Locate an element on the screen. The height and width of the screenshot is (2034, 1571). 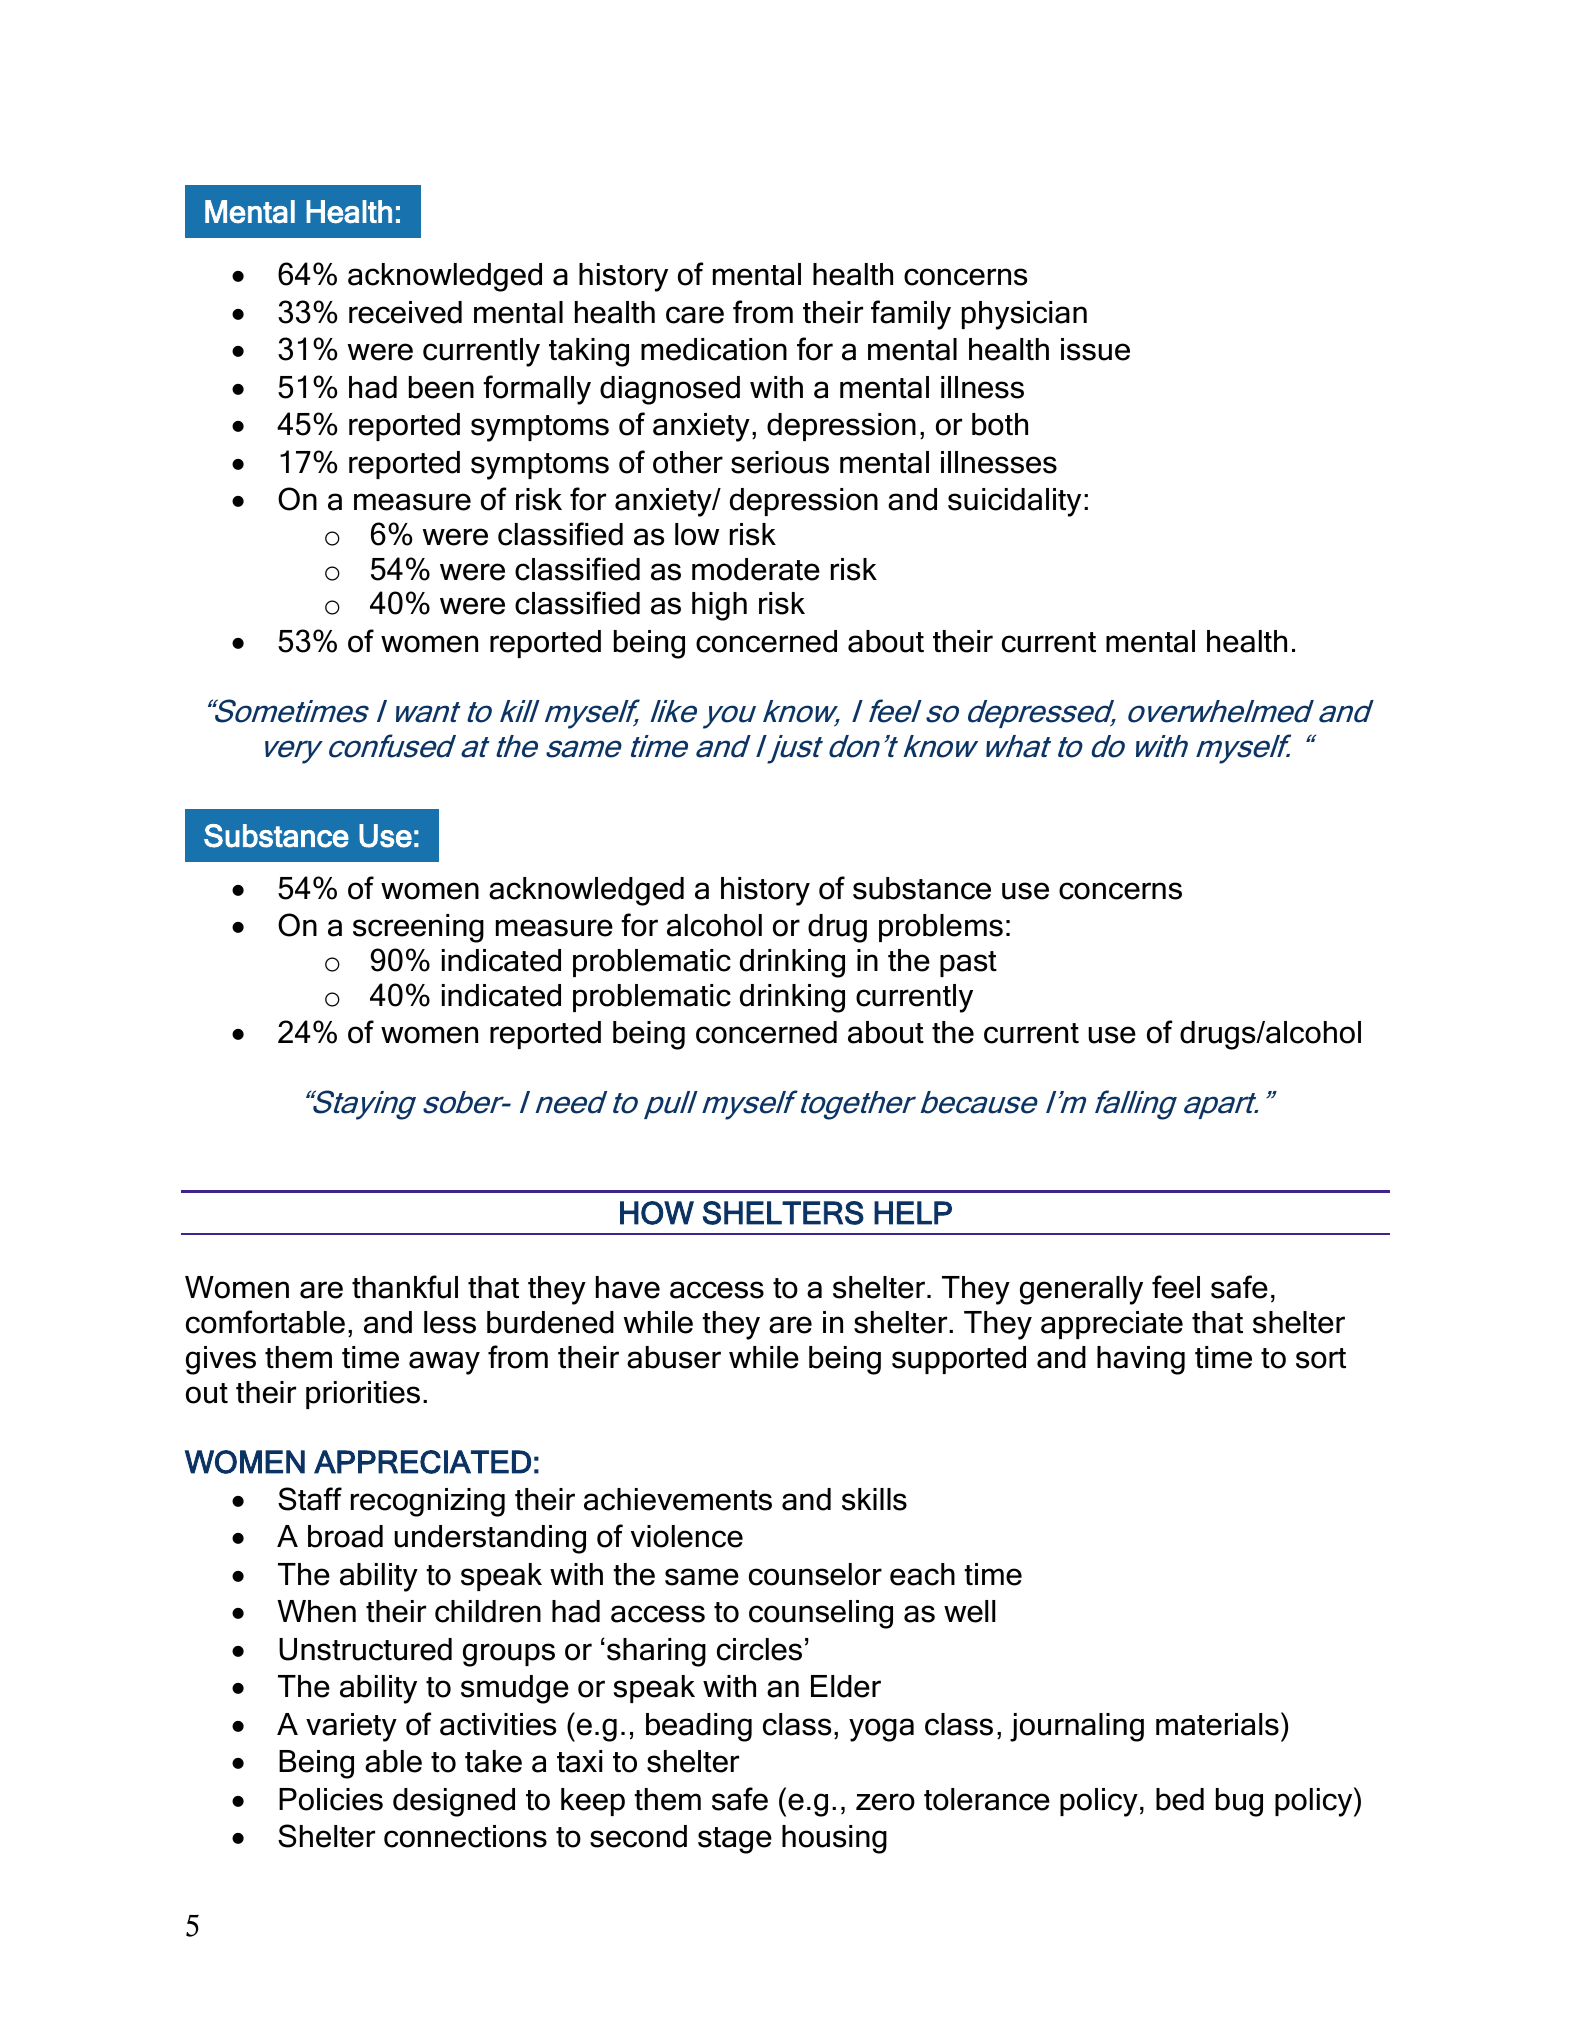
HOW is located at coordinates (657, 1213).
